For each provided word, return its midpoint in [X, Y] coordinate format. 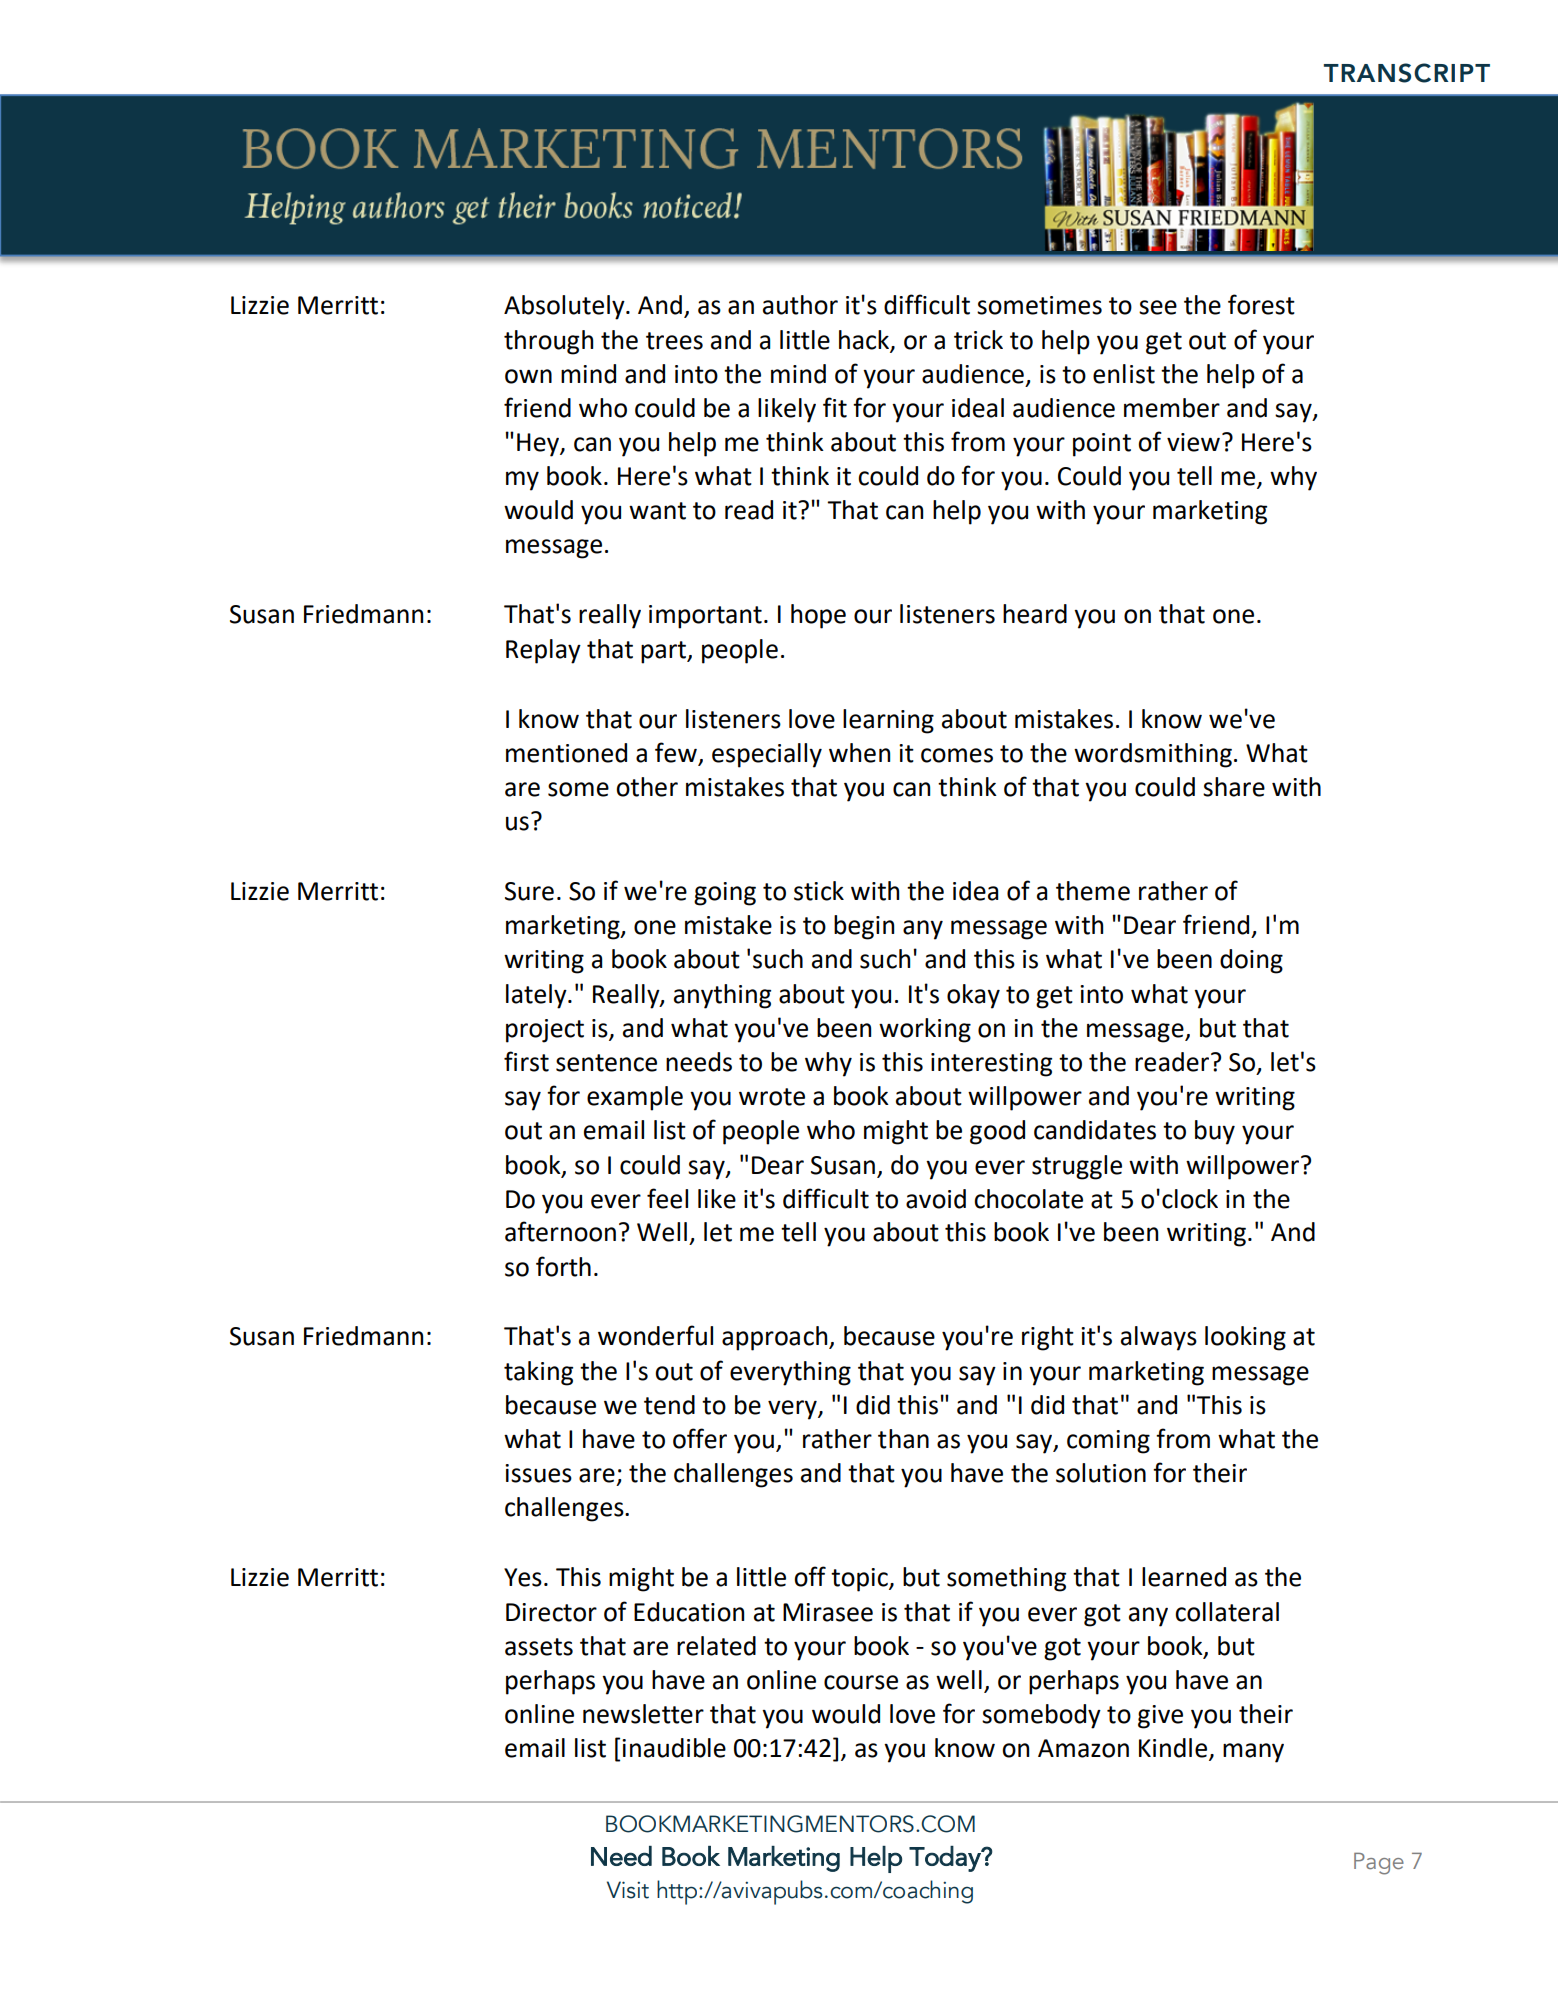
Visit [628, 1890]
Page [1379, 1864]
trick [978, 340]
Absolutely [565, 307]
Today [946, 1859]
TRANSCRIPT [1407, 73]
